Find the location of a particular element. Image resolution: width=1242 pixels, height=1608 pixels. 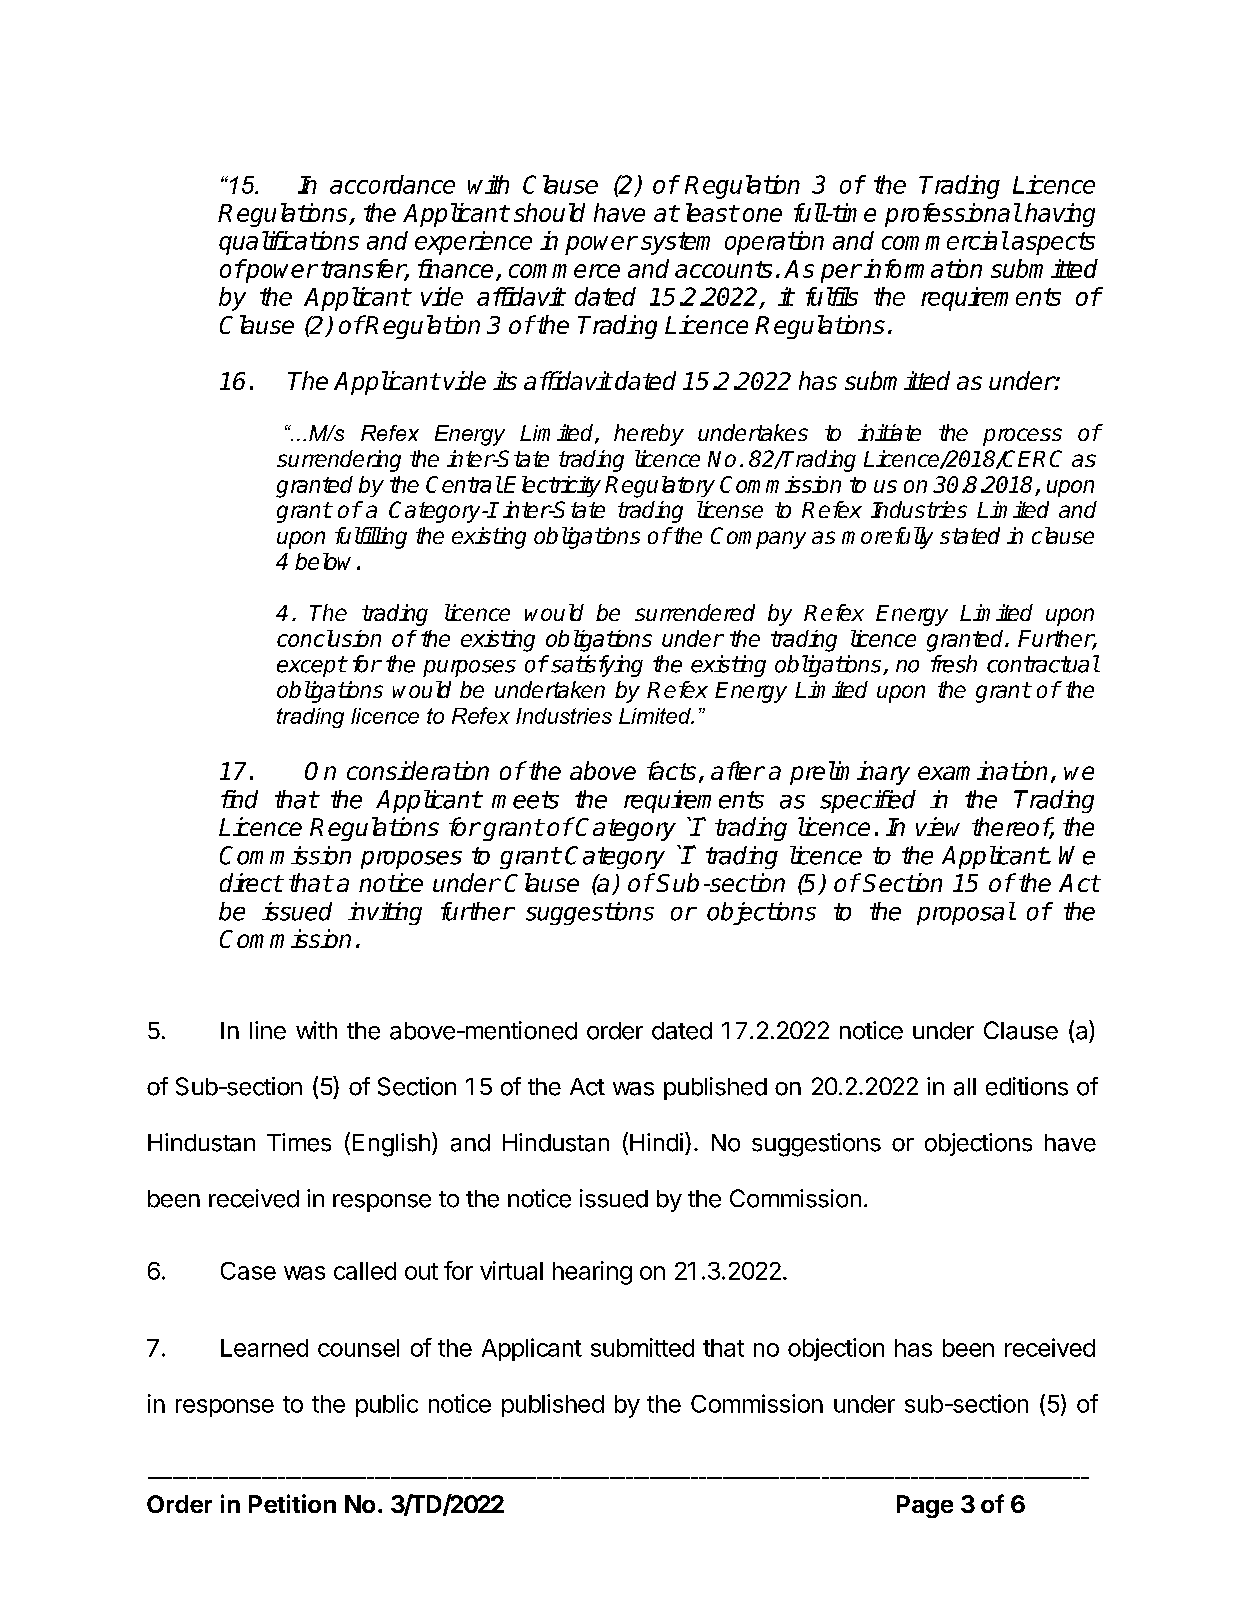

information is located at coordinates (923, 268).
